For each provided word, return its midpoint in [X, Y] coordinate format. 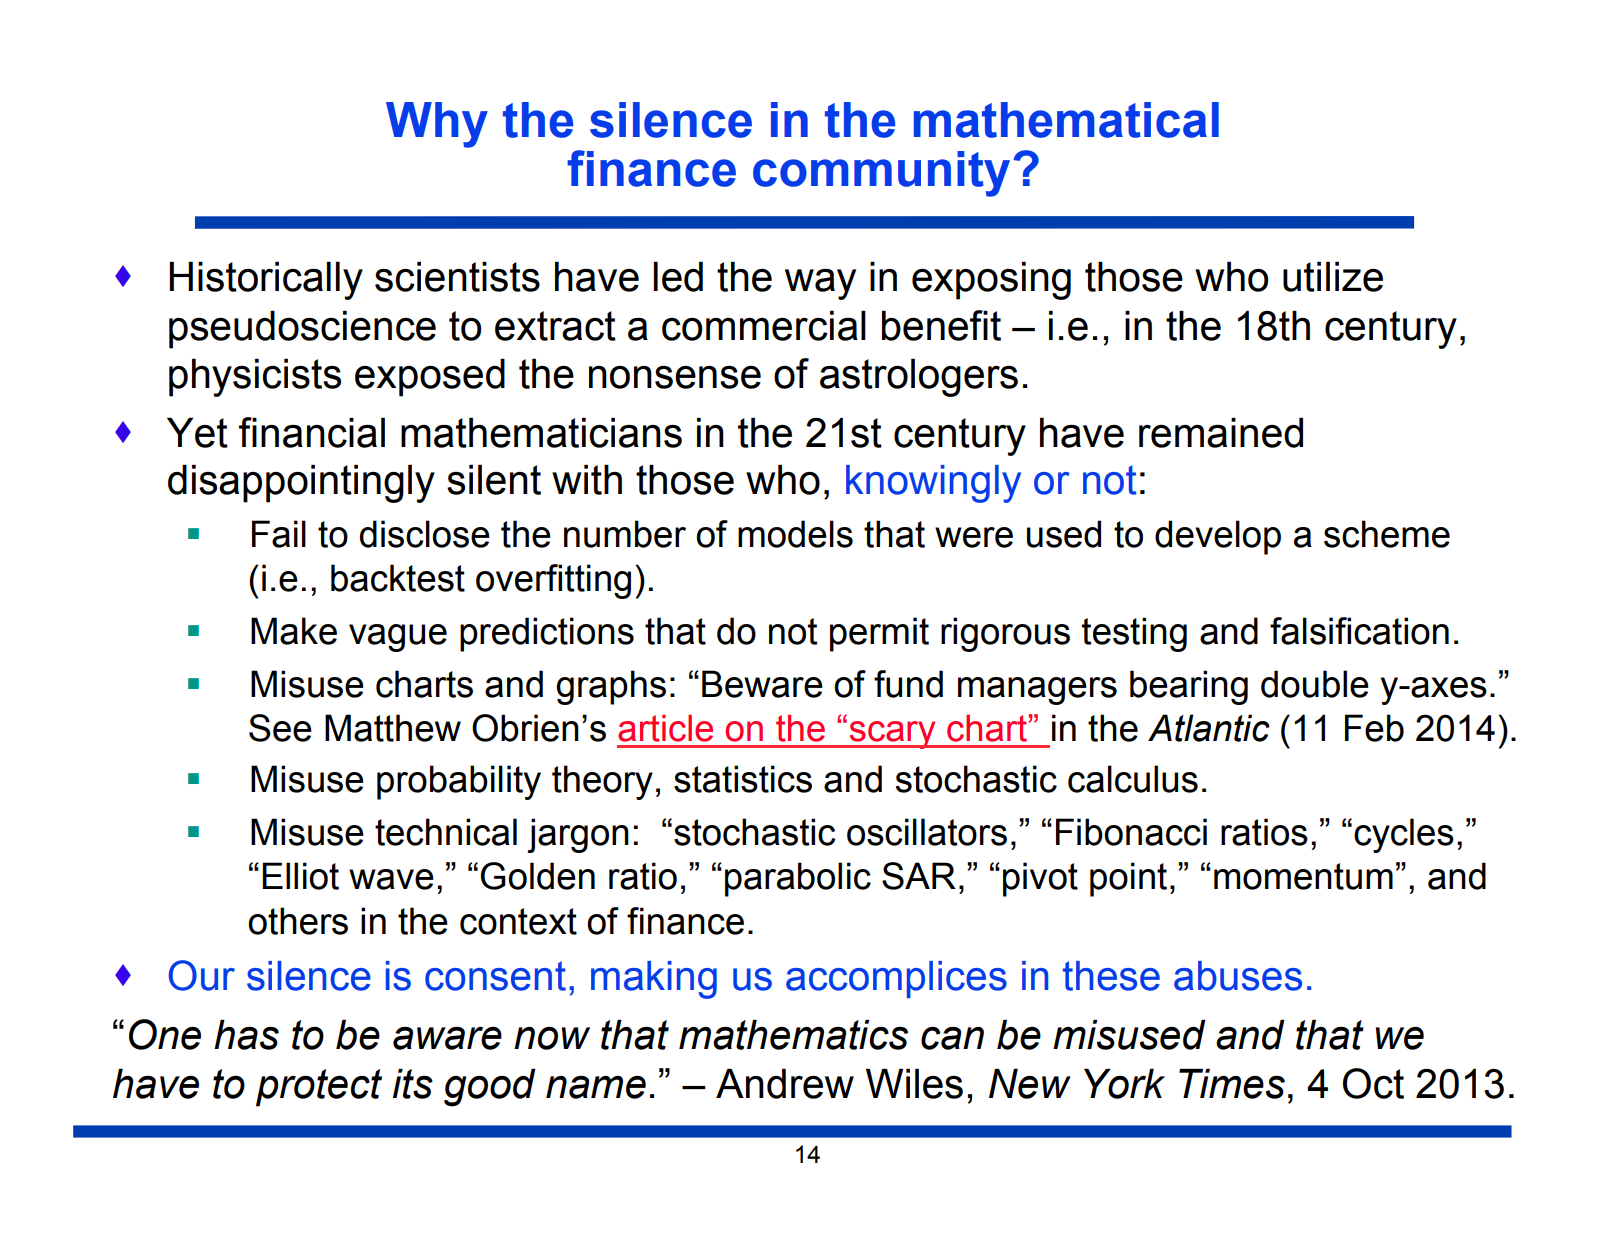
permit [879, 634]
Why [437, 125]
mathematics [793, 1035]
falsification [1359, 631]
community [881, 174]
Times [1232, 1084]
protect [319, 1088]
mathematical [1066, 120]
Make [294, 631]
